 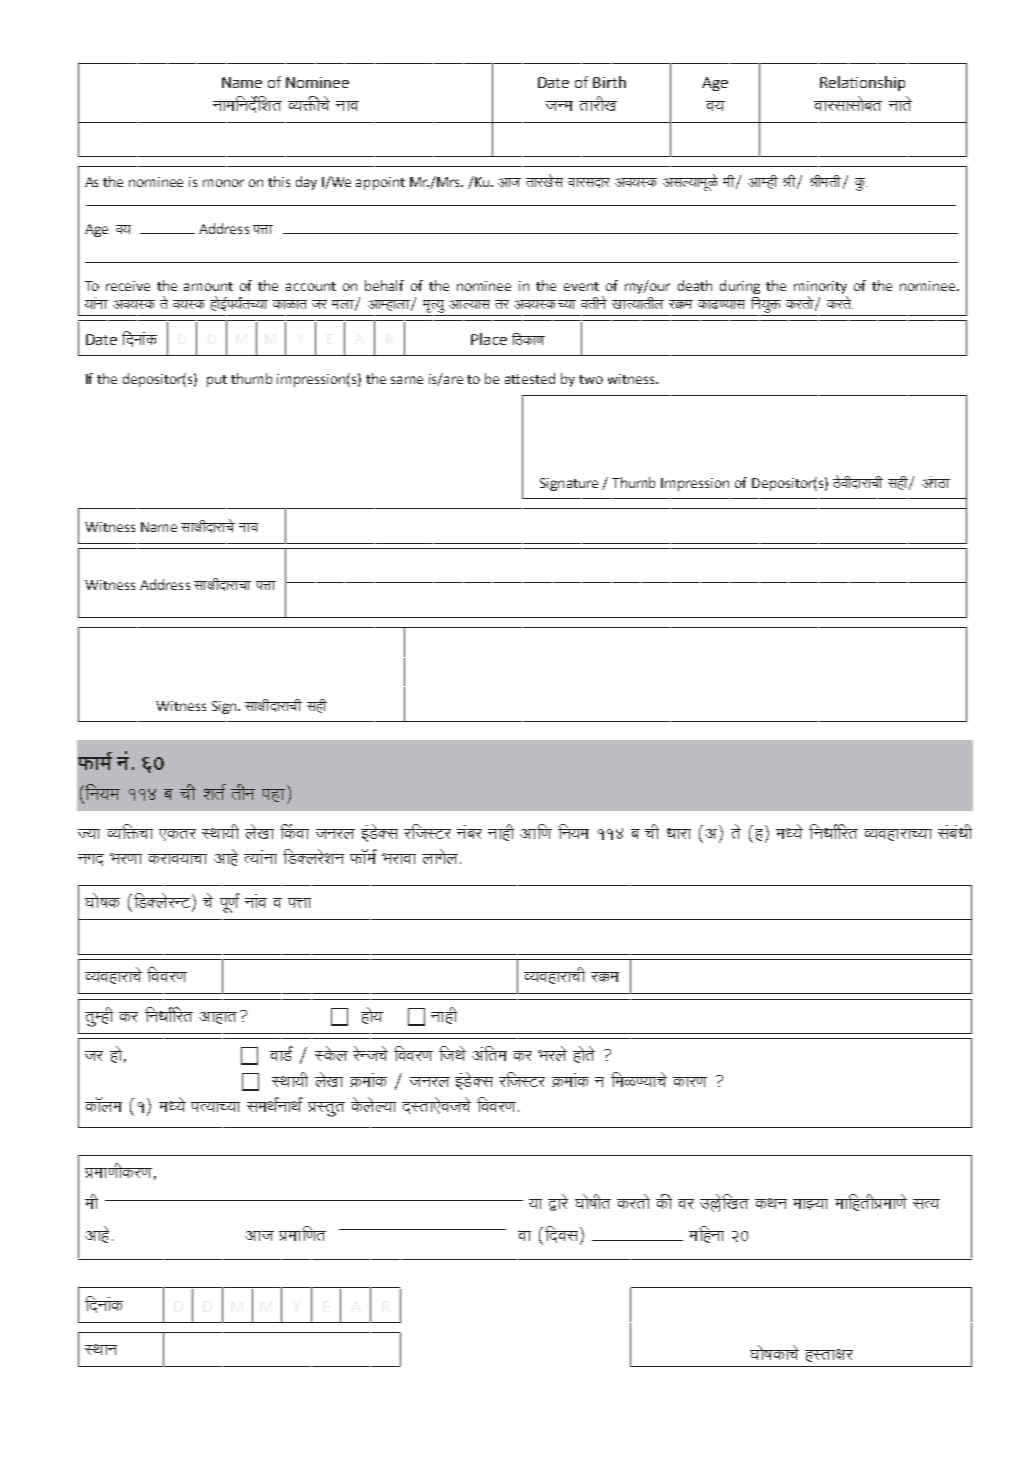 I want to click on day, so click(x=306, y=183).
